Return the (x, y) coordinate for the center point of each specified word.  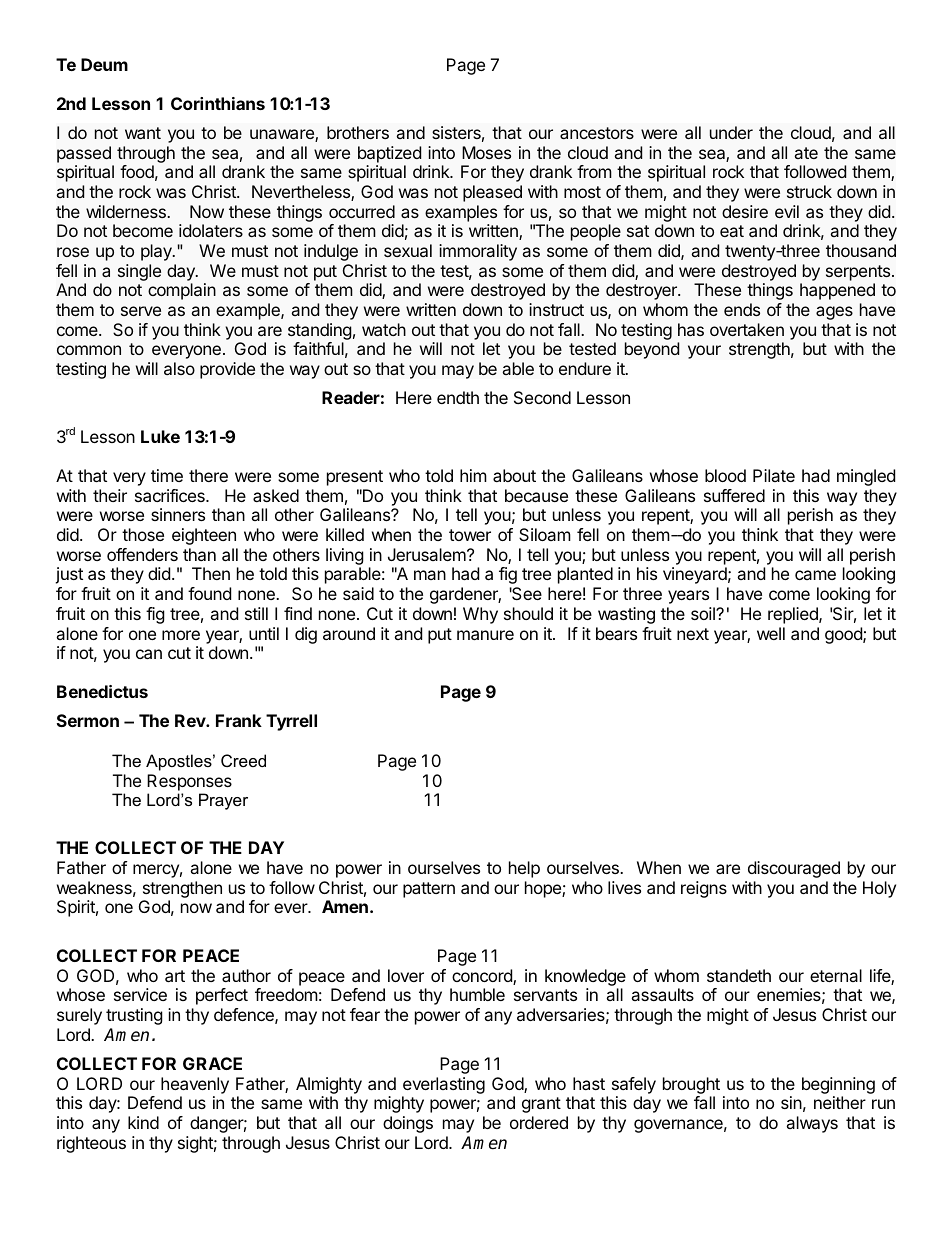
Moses (486, 152)
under (731, 132)
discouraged (794, 869)
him (473, 475)
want (143, 133)
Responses (189, 782)
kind (143, 1122)
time (167, 475)
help (524, 869)
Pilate (774, 475)
